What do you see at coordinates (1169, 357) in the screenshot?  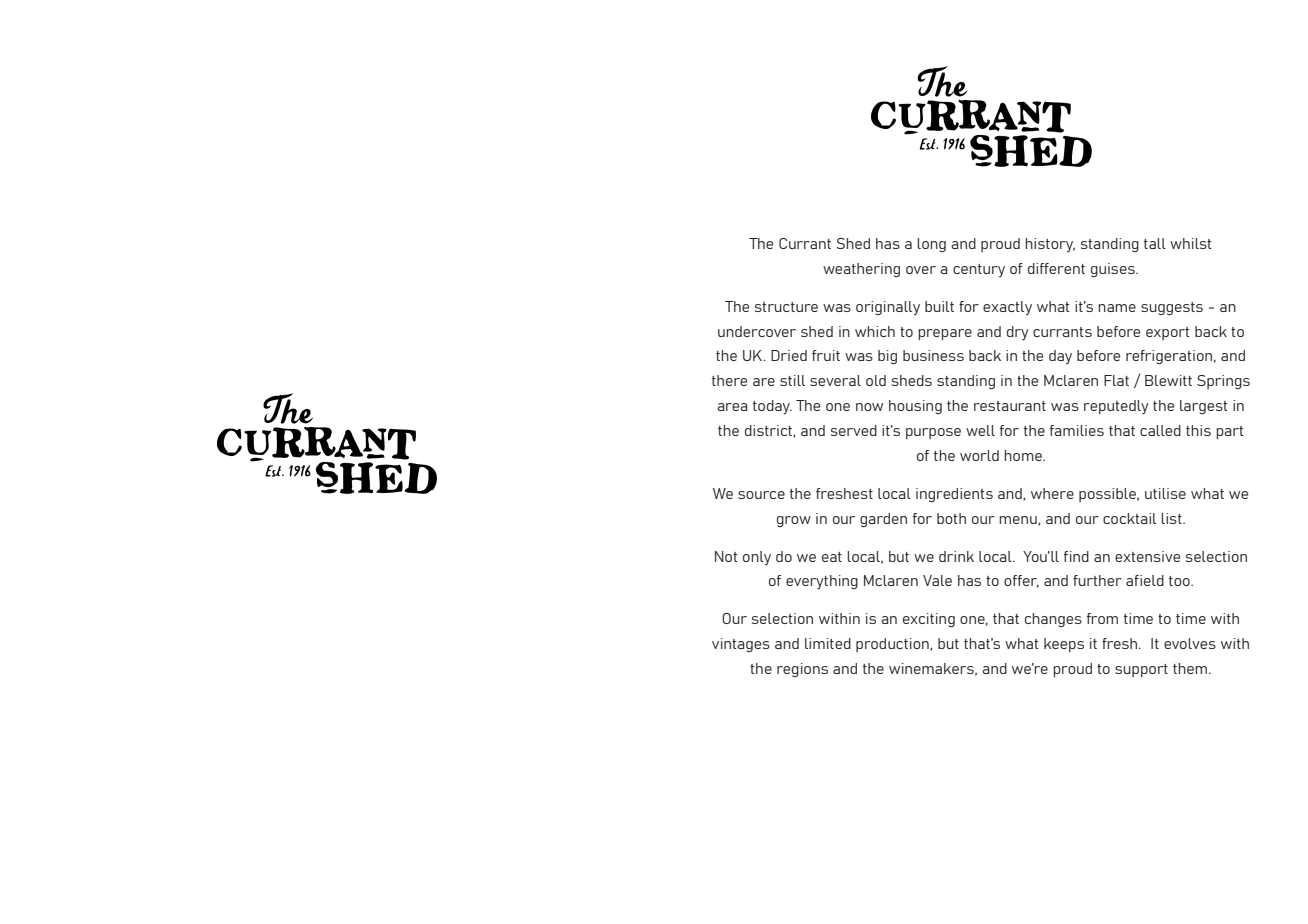 I see `refrigeration` at bounding box center [1169, 357].
